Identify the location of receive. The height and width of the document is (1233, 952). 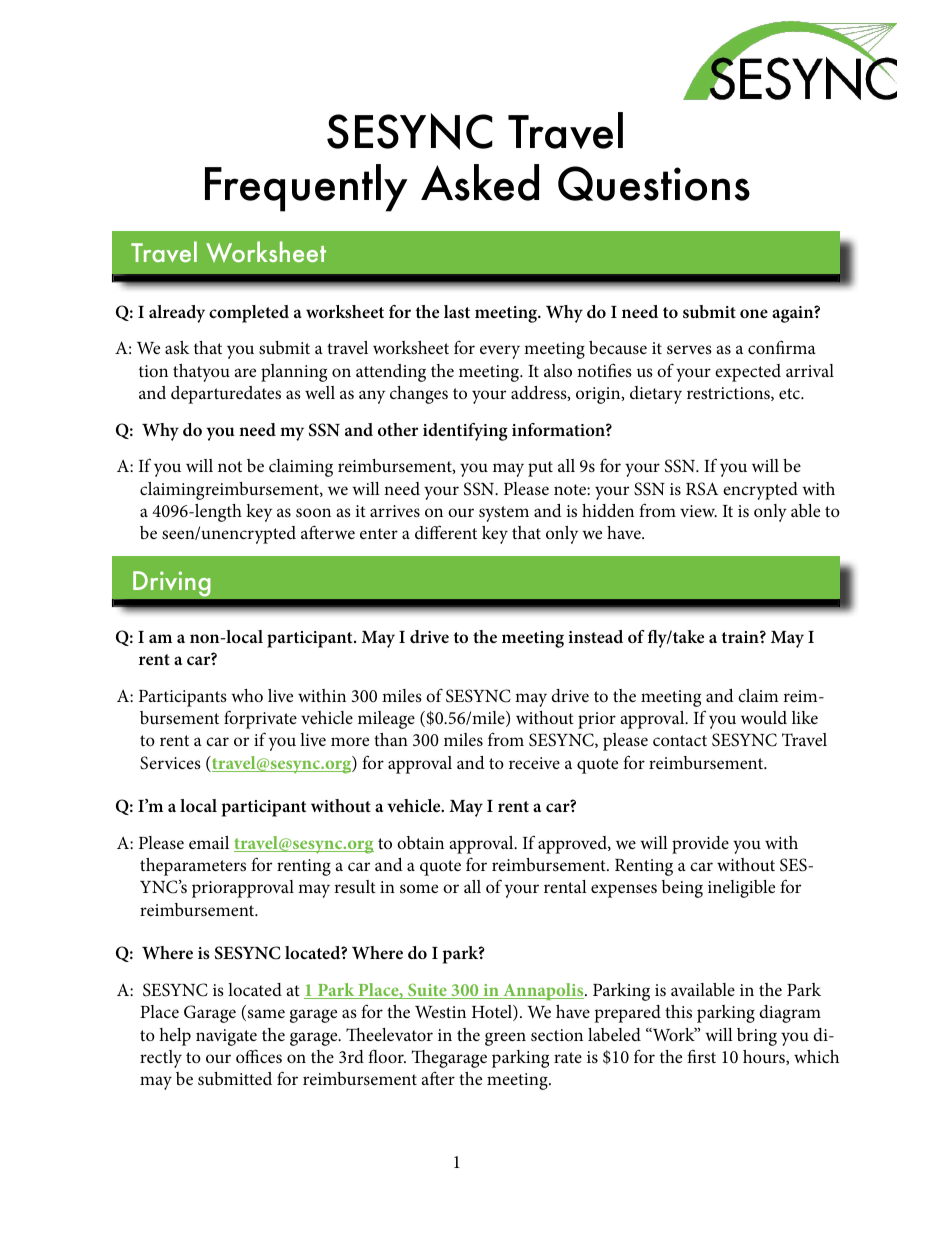
(534, 763).
